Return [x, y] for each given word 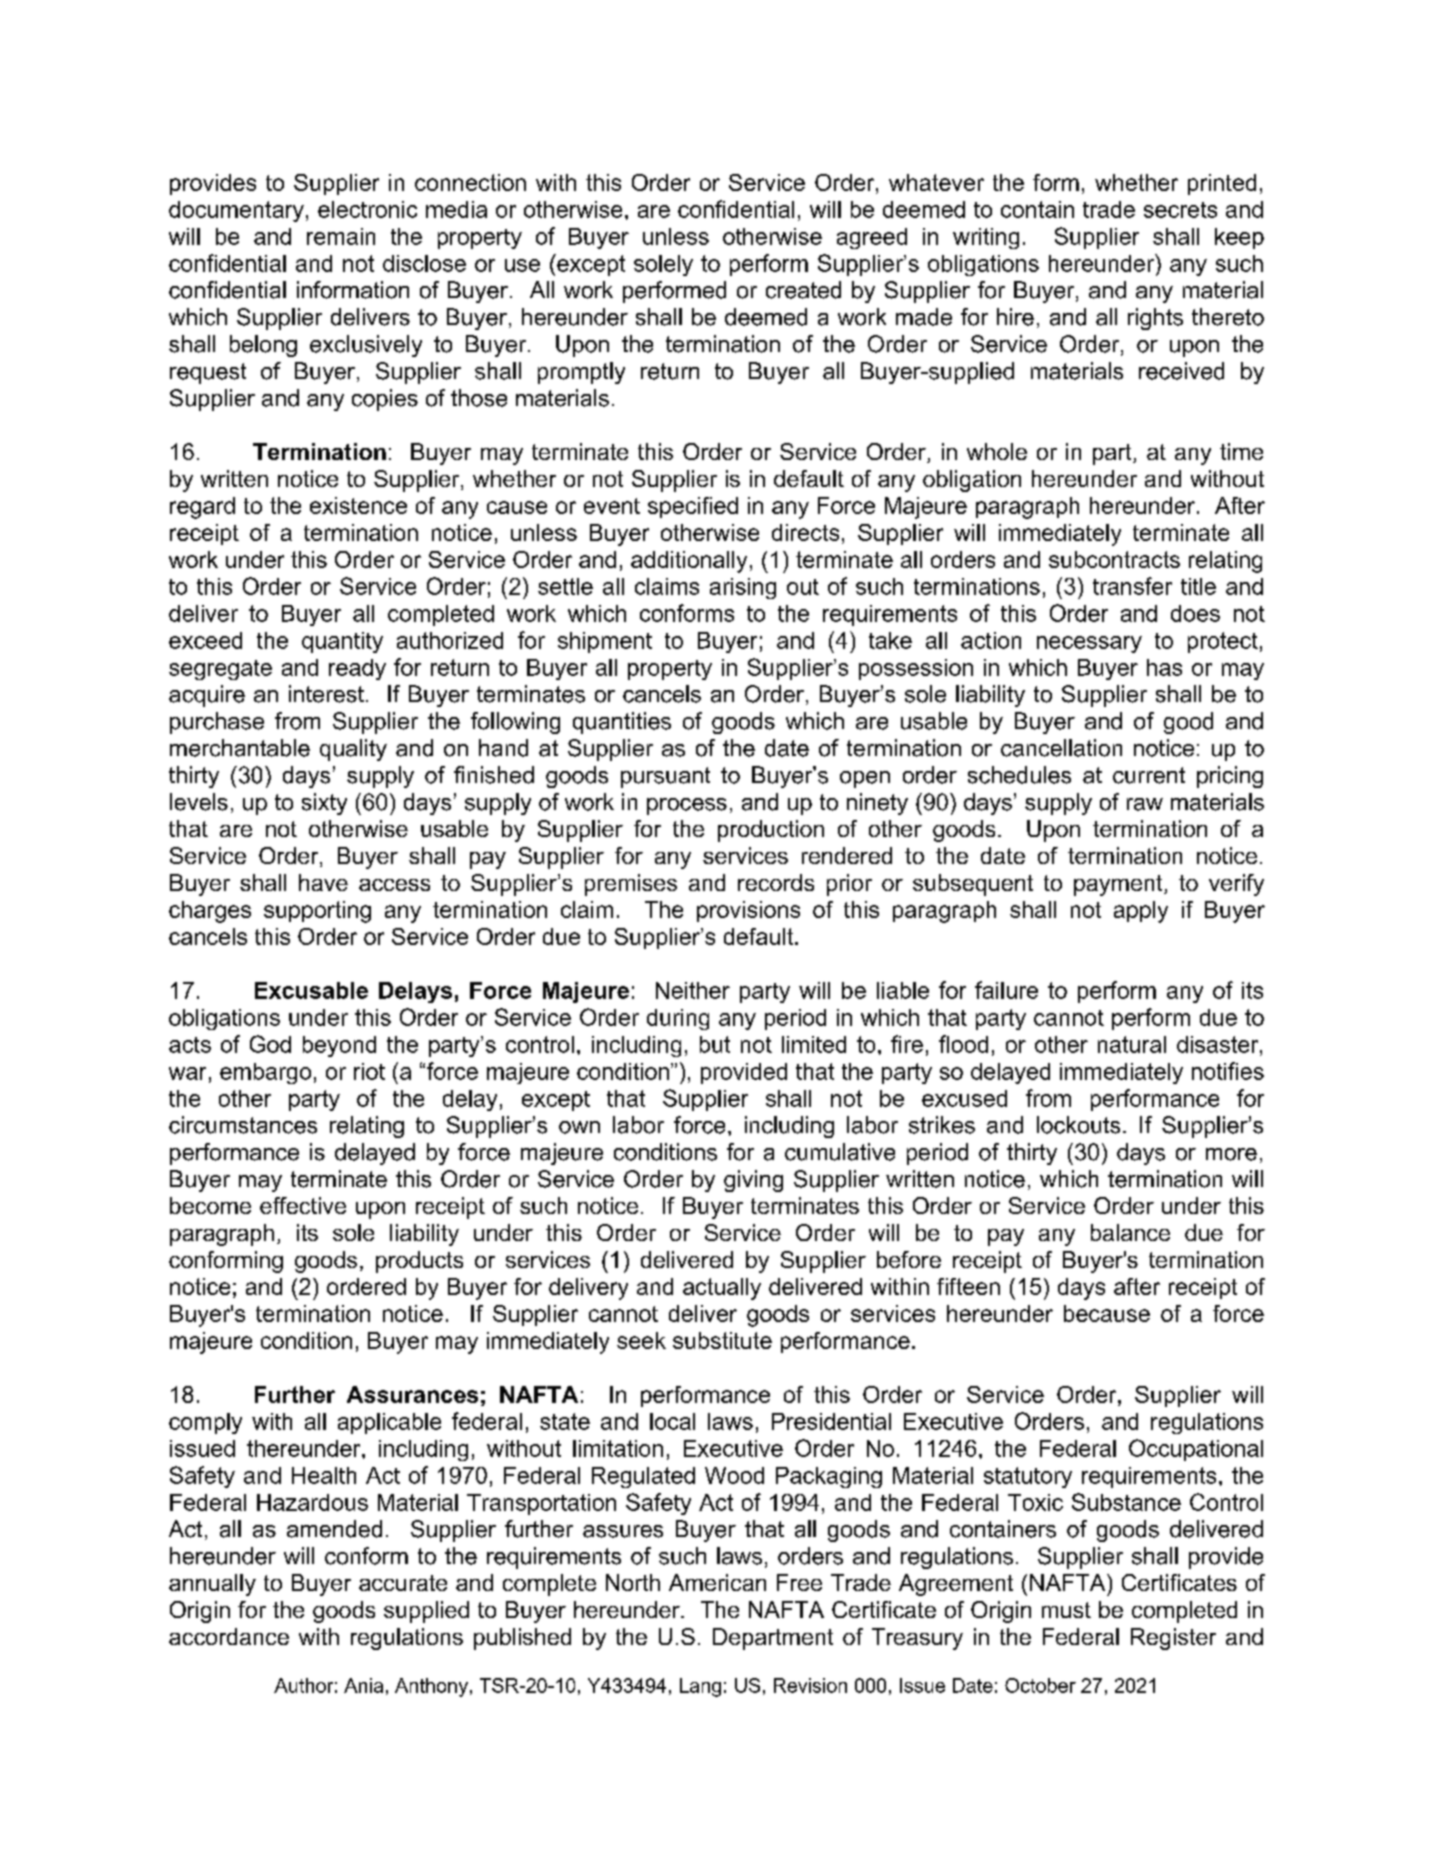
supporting [317, 912]
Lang [700, 1687]
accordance [229, 1636]
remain [341, 236]
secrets [1180, 210]
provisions [748, 911]
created [803, 290]
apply [1141, 912]
